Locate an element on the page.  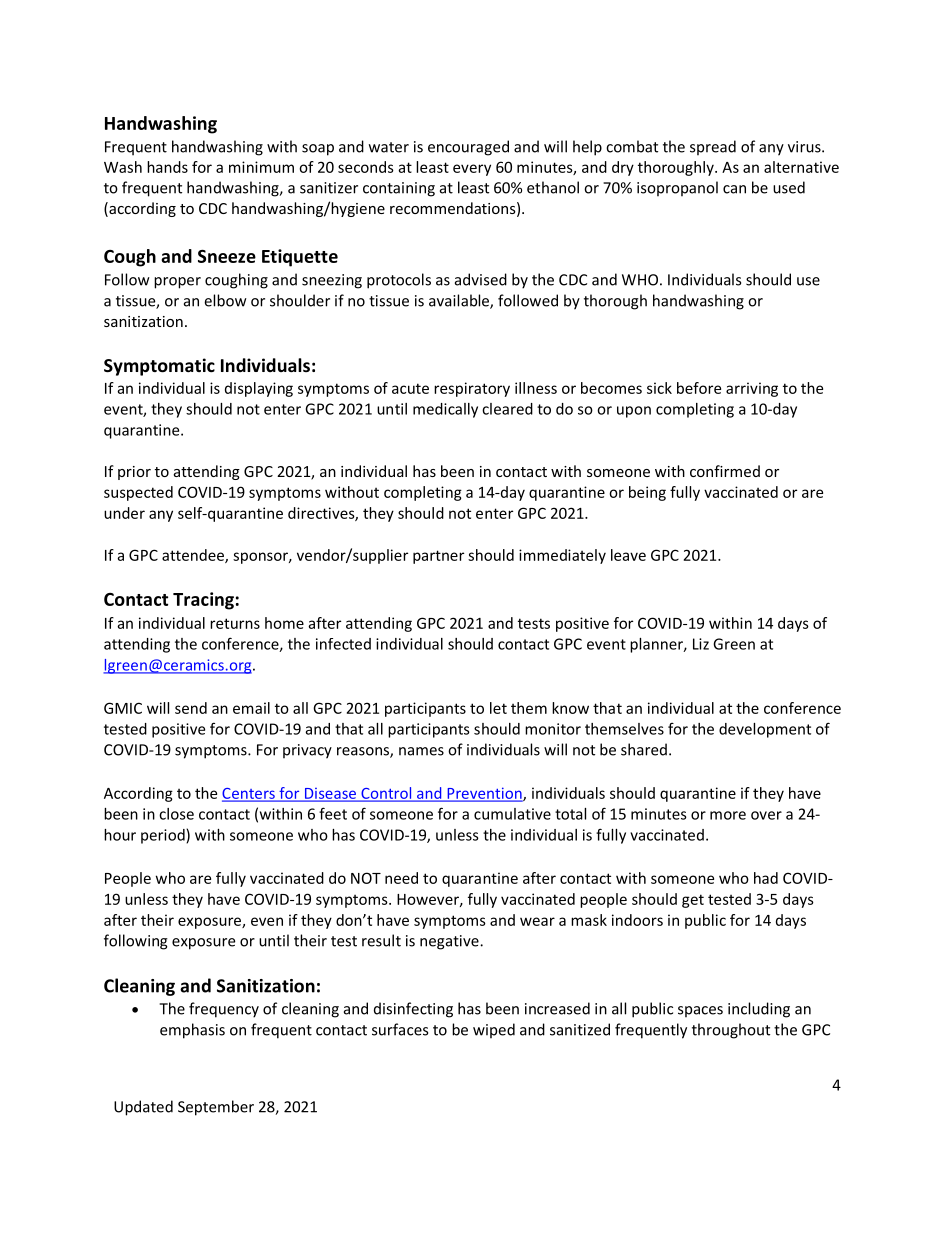
wiped is located at coordinates (494, 1031).
